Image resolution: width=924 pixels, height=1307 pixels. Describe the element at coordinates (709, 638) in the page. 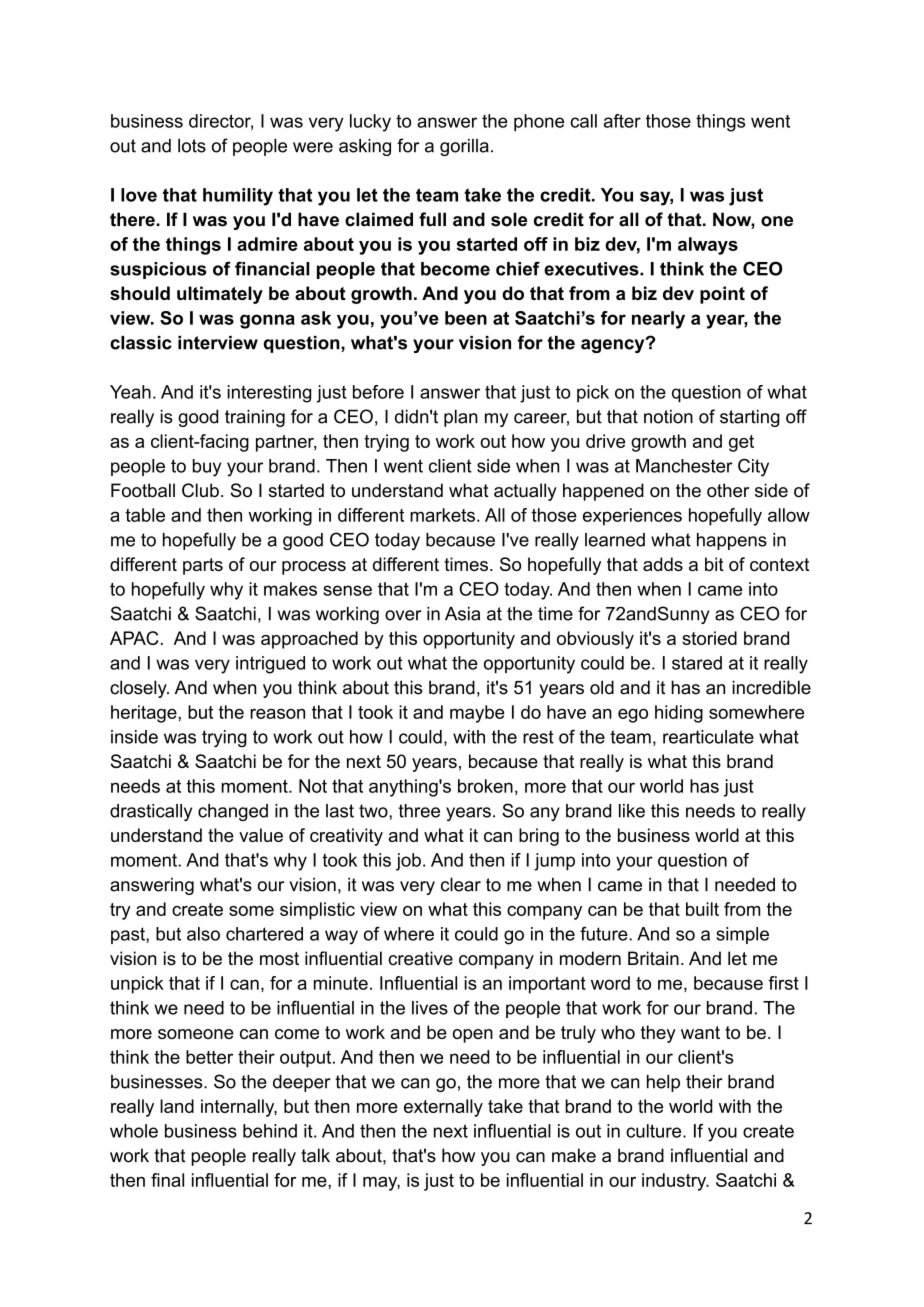

I see `storied` at that location.
